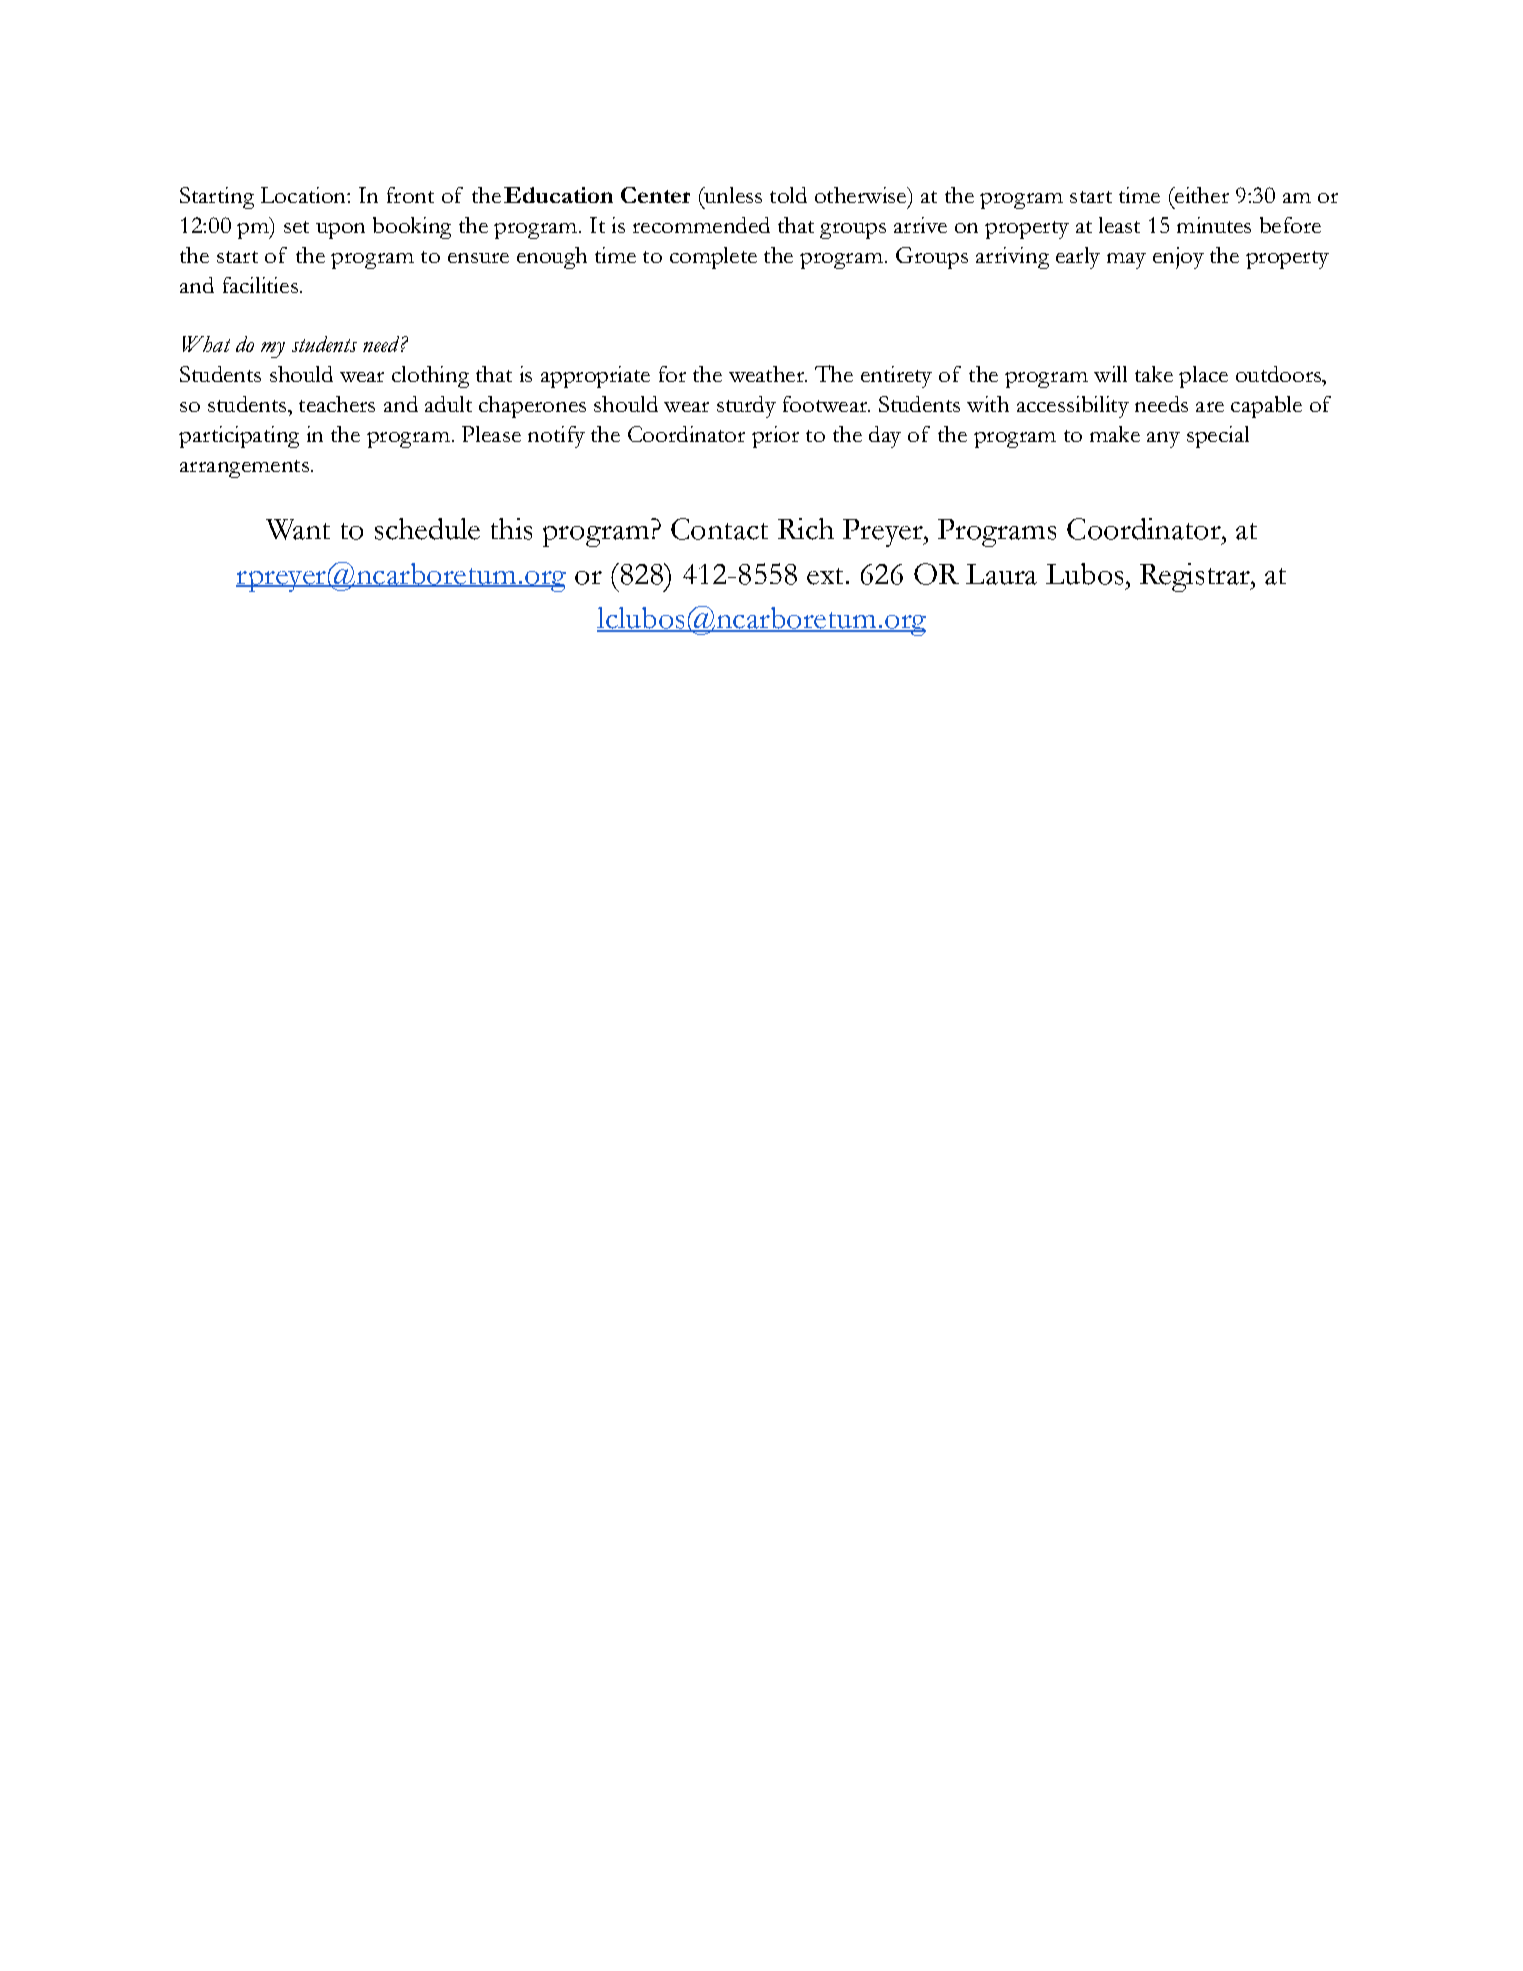 This screenshot has height=1971, width=1523. I want to click on weather, so click(767, 374).
